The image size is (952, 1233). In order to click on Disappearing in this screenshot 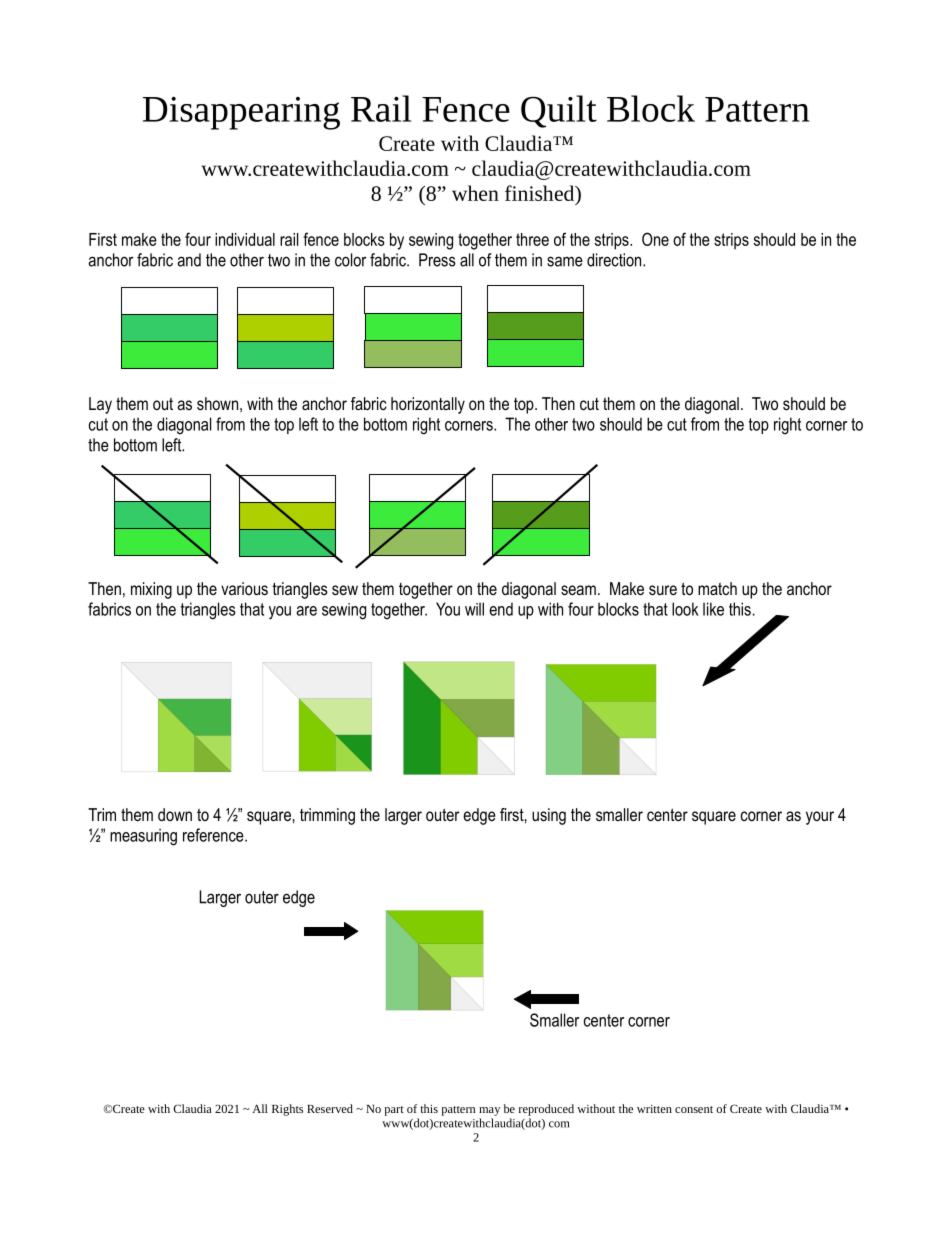, I will do `click(241, 113)`.
